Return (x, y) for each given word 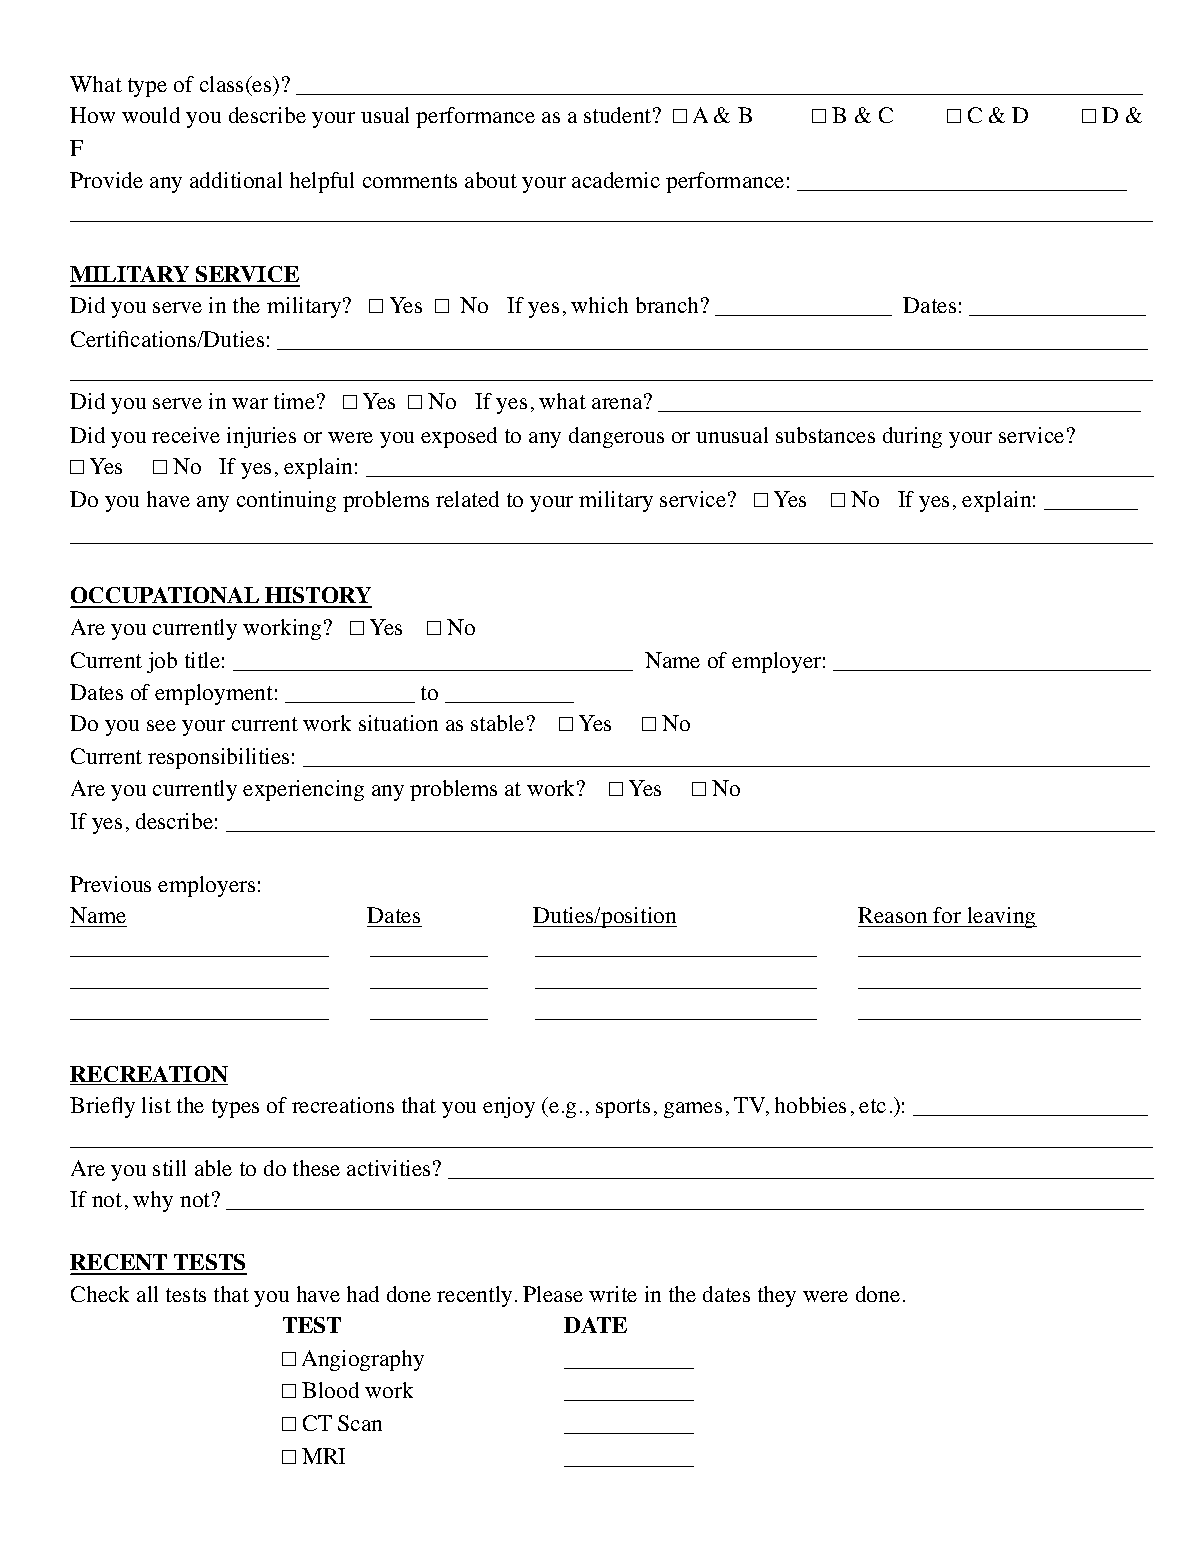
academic (616, 180)
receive (186, 435)
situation (398, 723)
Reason (892, 915)
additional (236, 180)
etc (872, 1106)
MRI (323, 1456)
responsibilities (218, 758)
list (156, 1105)
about (491, 180)
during (912, 437)
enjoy (509, 1107)
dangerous (616, 437)
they (777, 1296)
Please (553, 1294)
